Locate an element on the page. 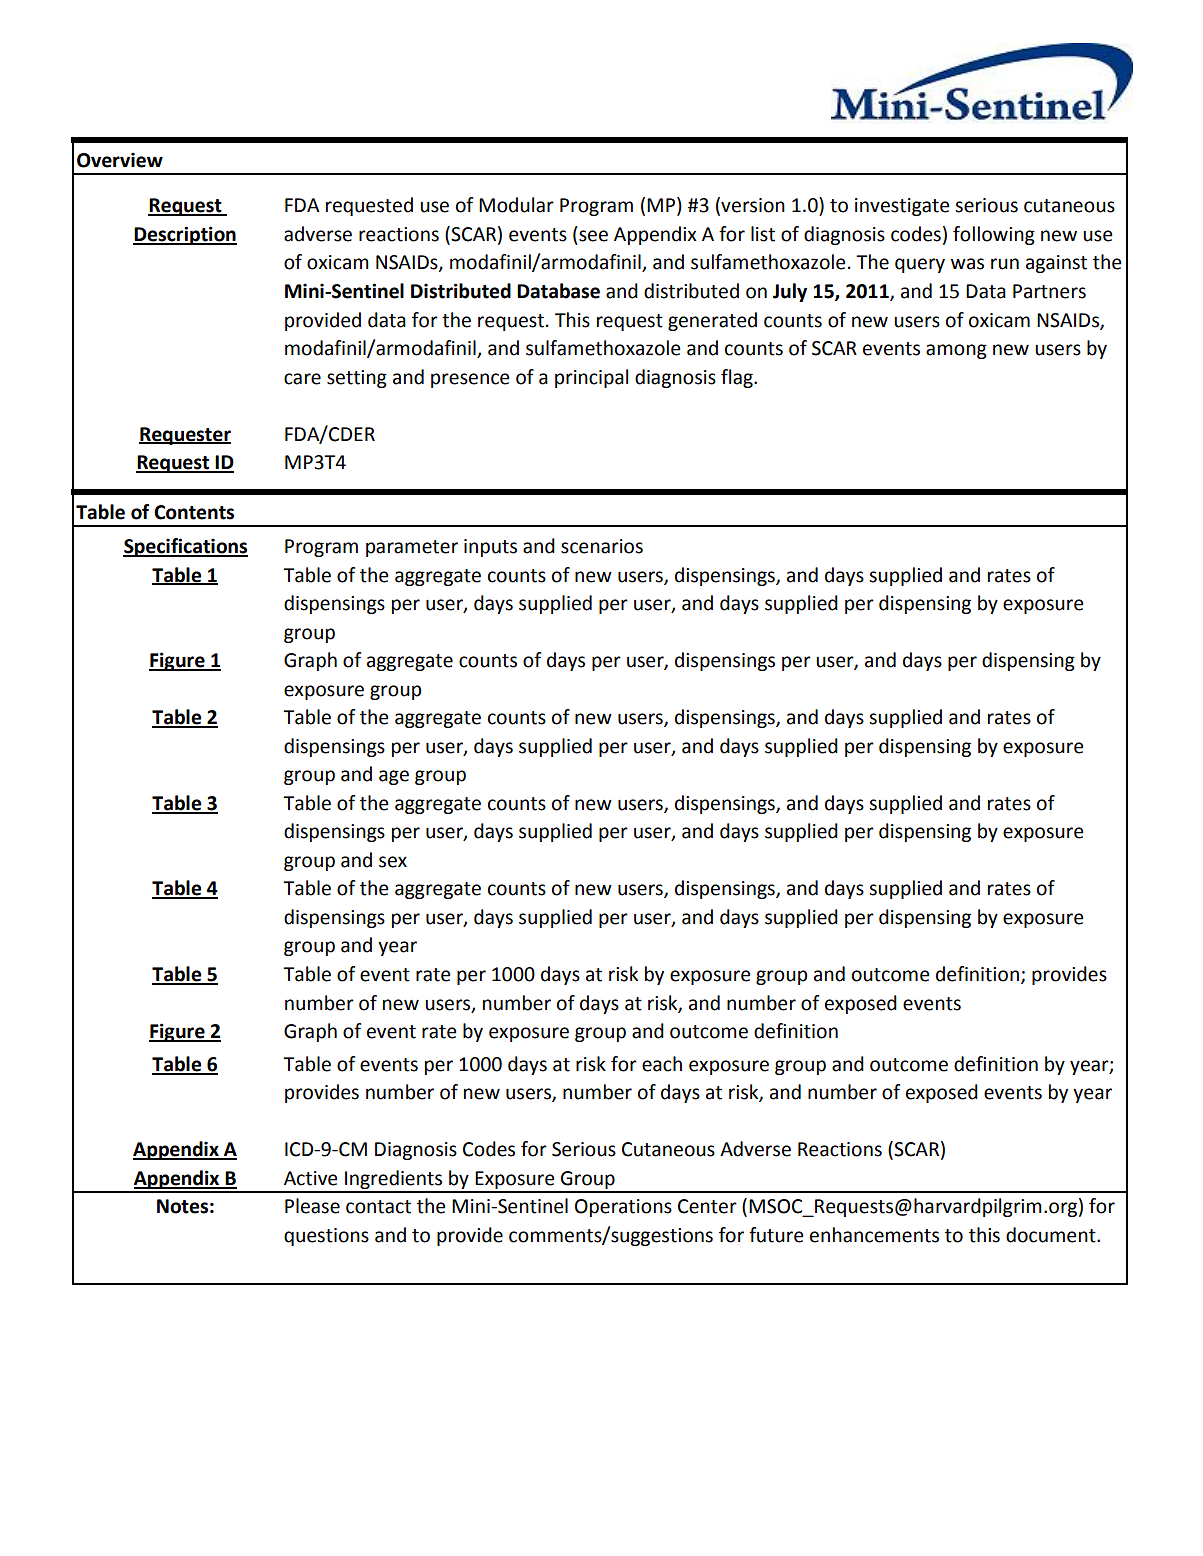 Image resolution: width=1203 pixels, height=1556 pixels. among is located at coordinates (956, 351).
